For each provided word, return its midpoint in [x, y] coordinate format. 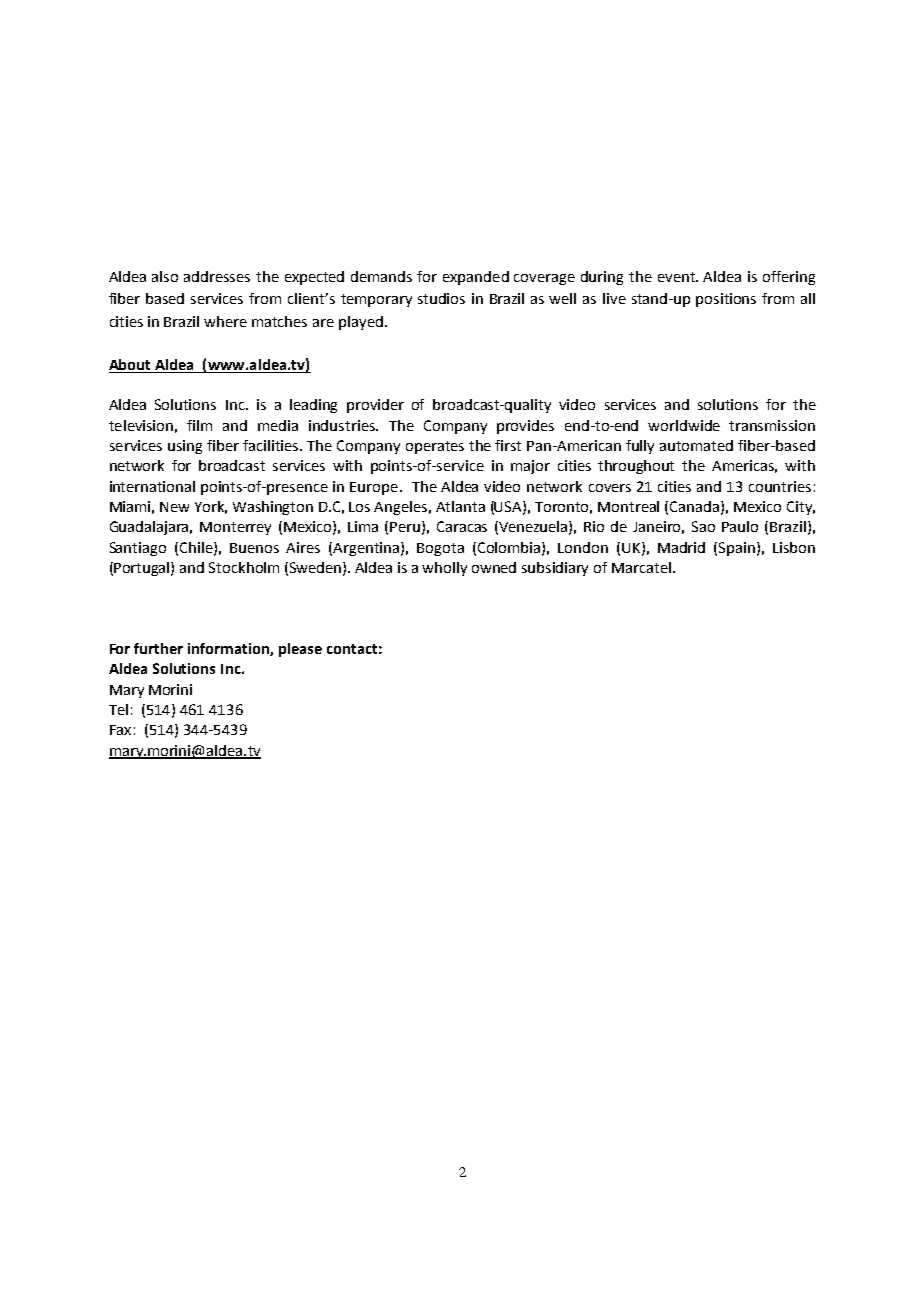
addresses [217, 276]
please [300, 650]
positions [726, 300]
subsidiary [555, 569]
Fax [120, 730]
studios [441, 298]
